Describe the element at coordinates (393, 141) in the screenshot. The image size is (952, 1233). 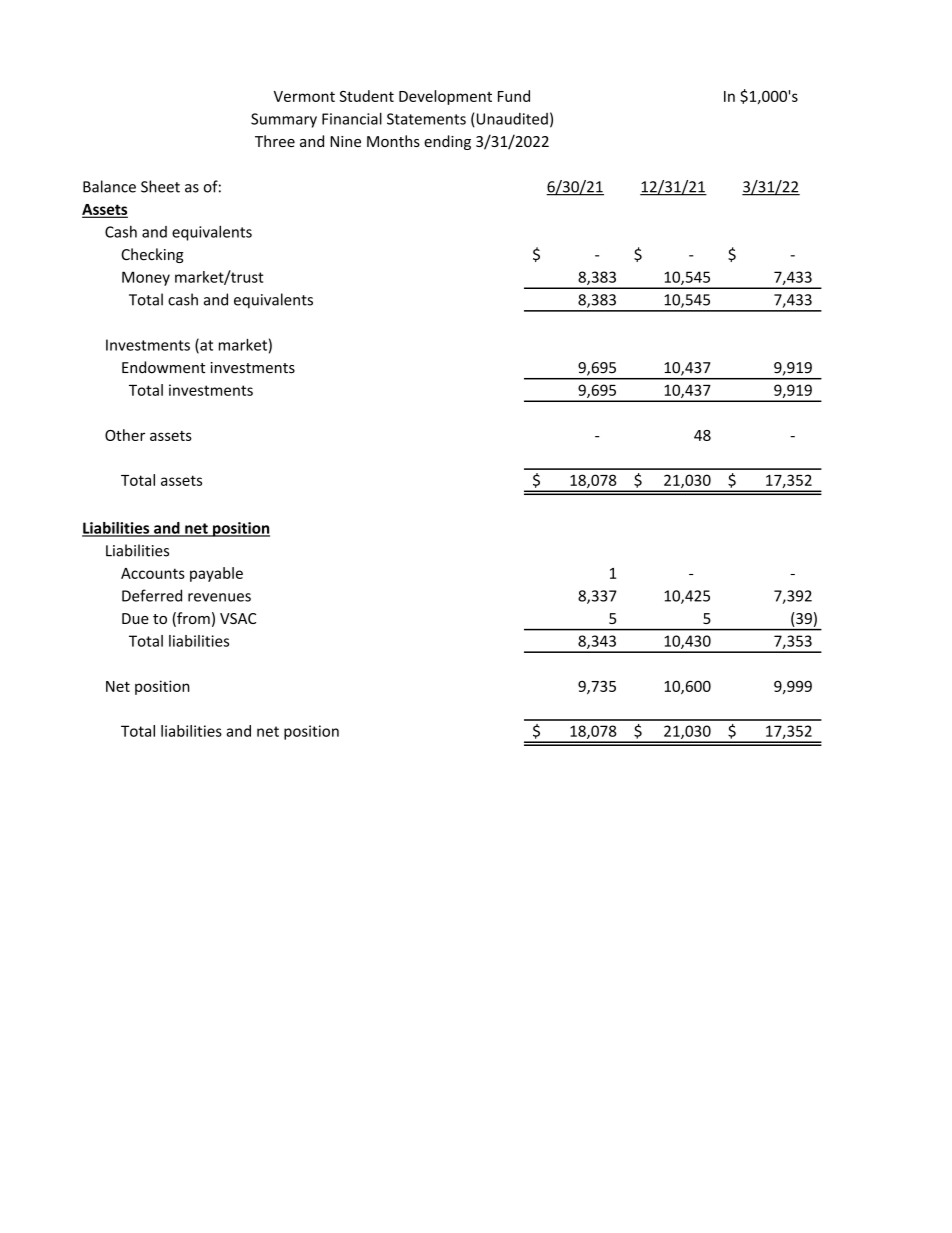
I see `Months` at that location.
